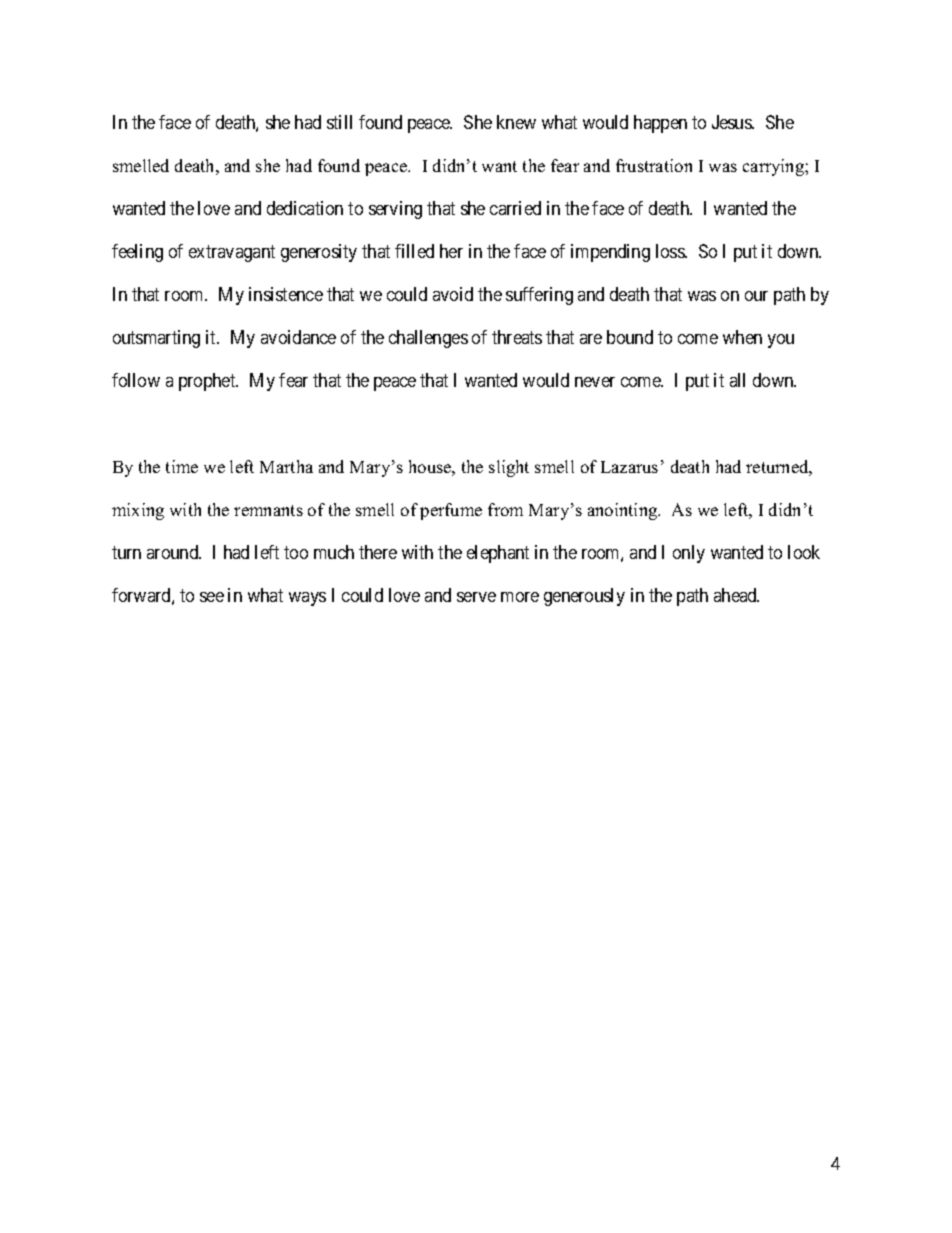  I want to click on prophet, so click(208, 382).
